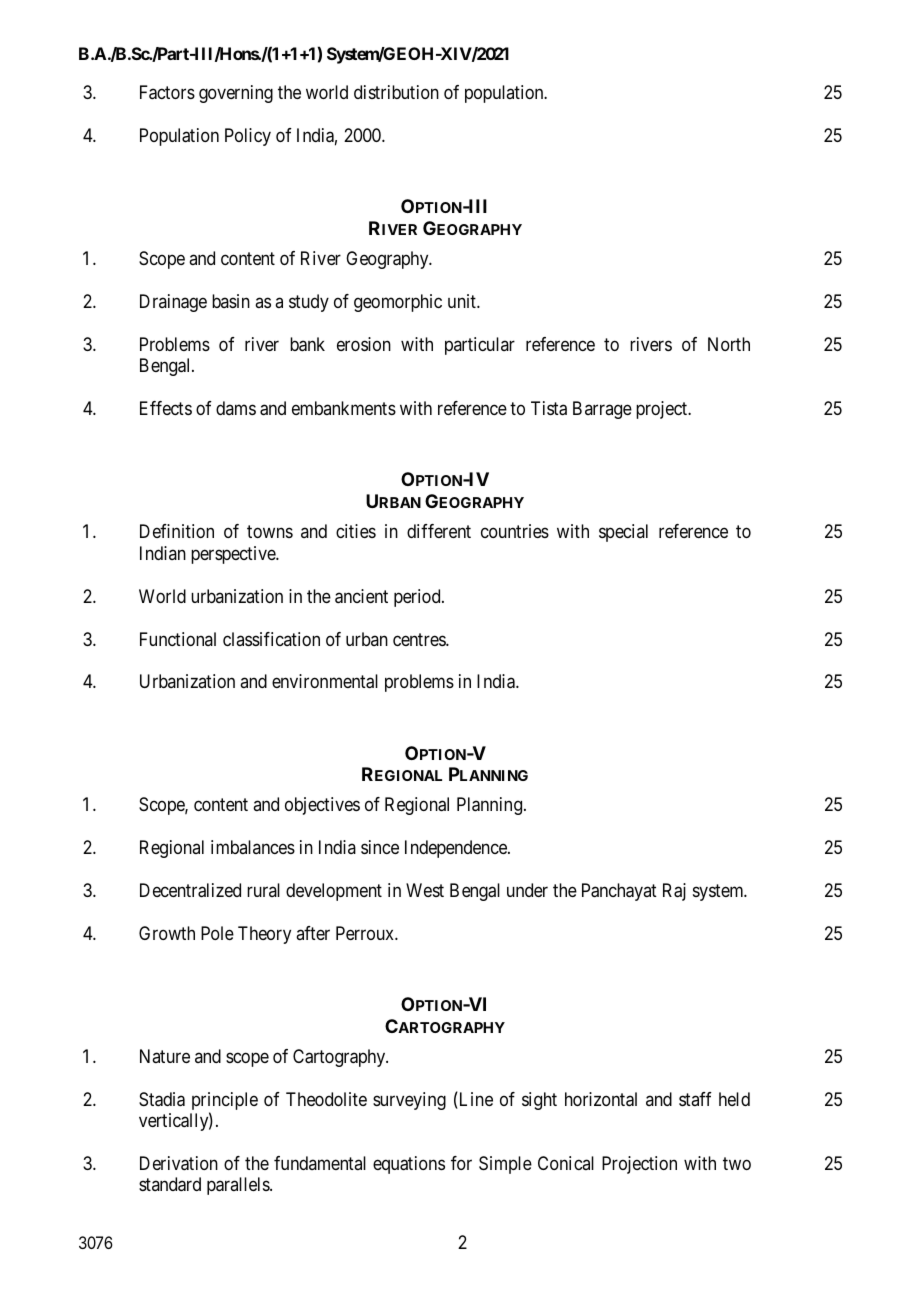  Describe the element at coordinates (239, 1186) in the screenshot. I see `parallels` at that location.
